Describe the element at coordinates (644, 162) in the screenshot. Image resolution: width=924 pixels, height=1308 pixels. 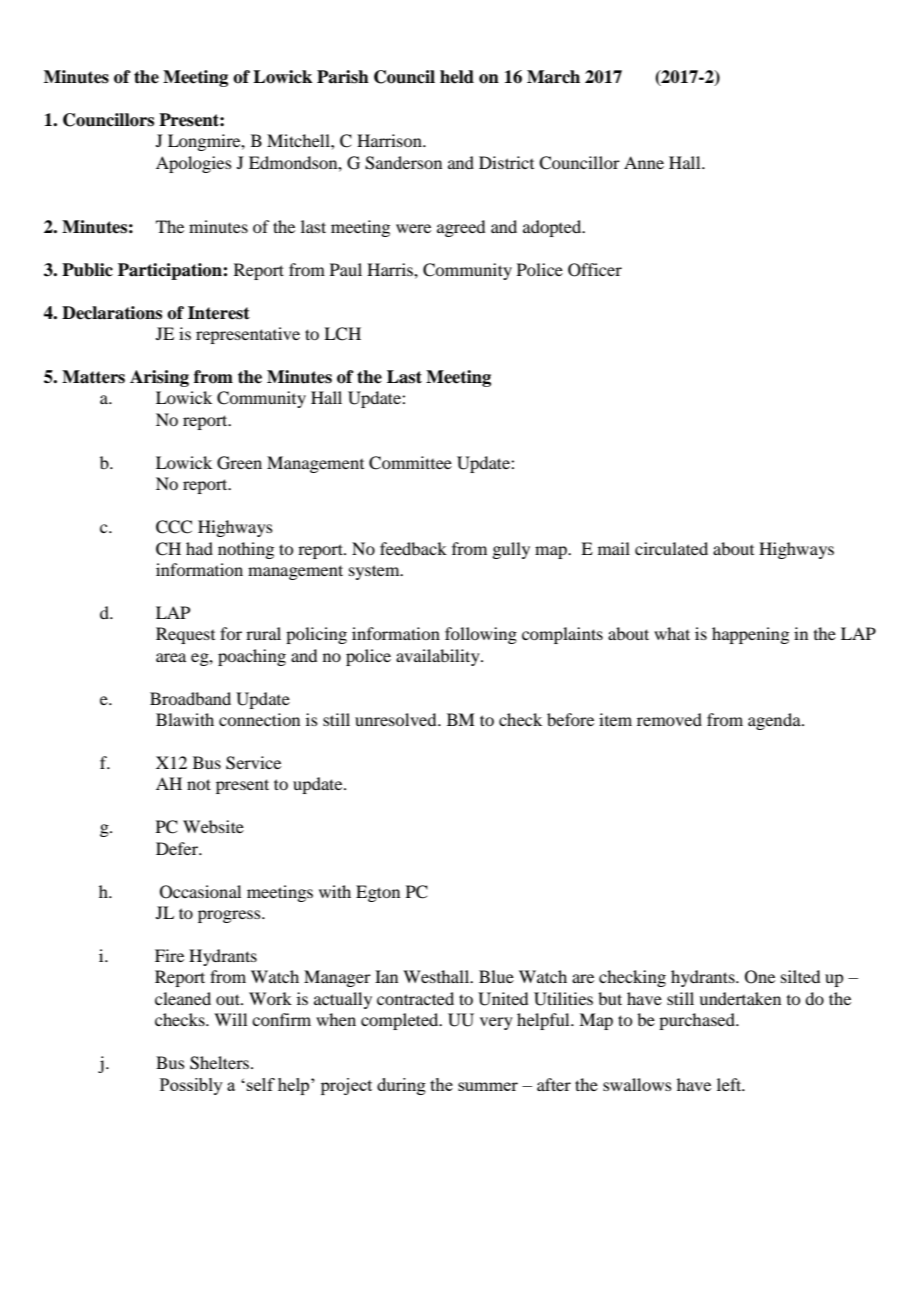
I see `Anne` at that location.
